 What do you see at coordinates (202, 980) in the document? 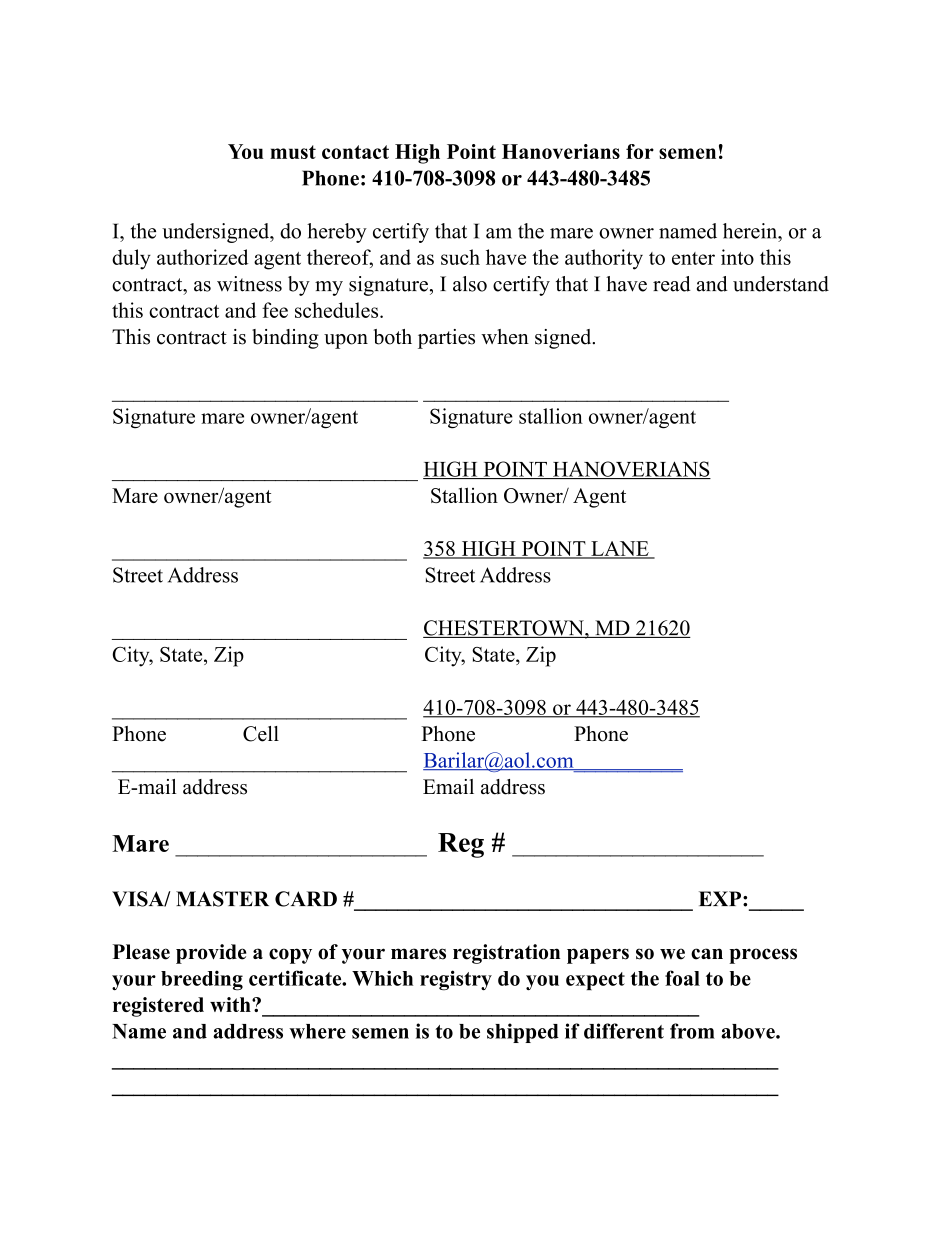
I see `breeding` at bounding box center [202, 980].
